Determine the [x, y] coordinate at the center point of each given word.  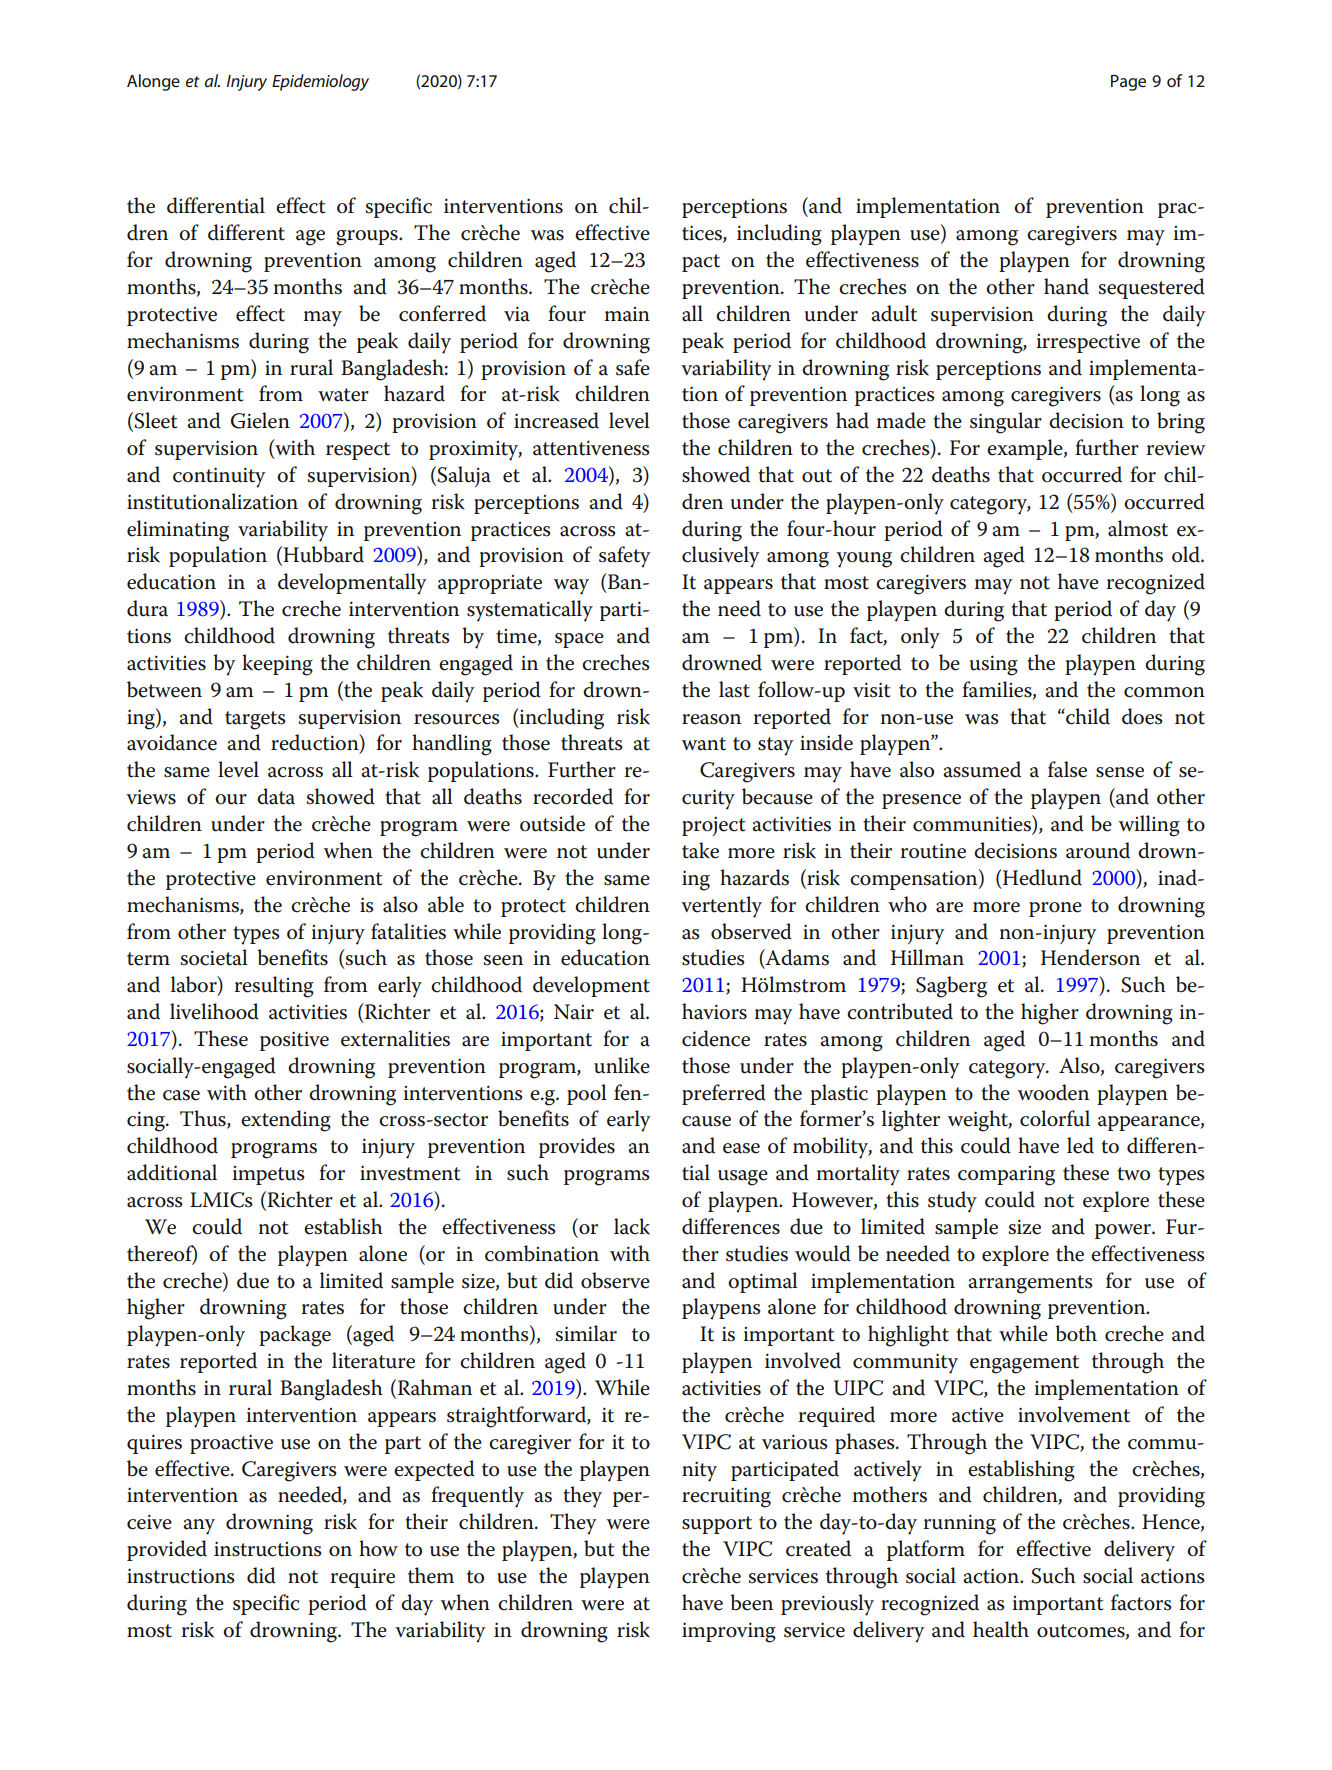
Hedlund [1041, 877]
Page [1128, 83]
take [700, 850]
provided [167, 1550]
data [276, 796]
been [751, 1602]
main [627, 314]
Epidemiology [320, 82]
